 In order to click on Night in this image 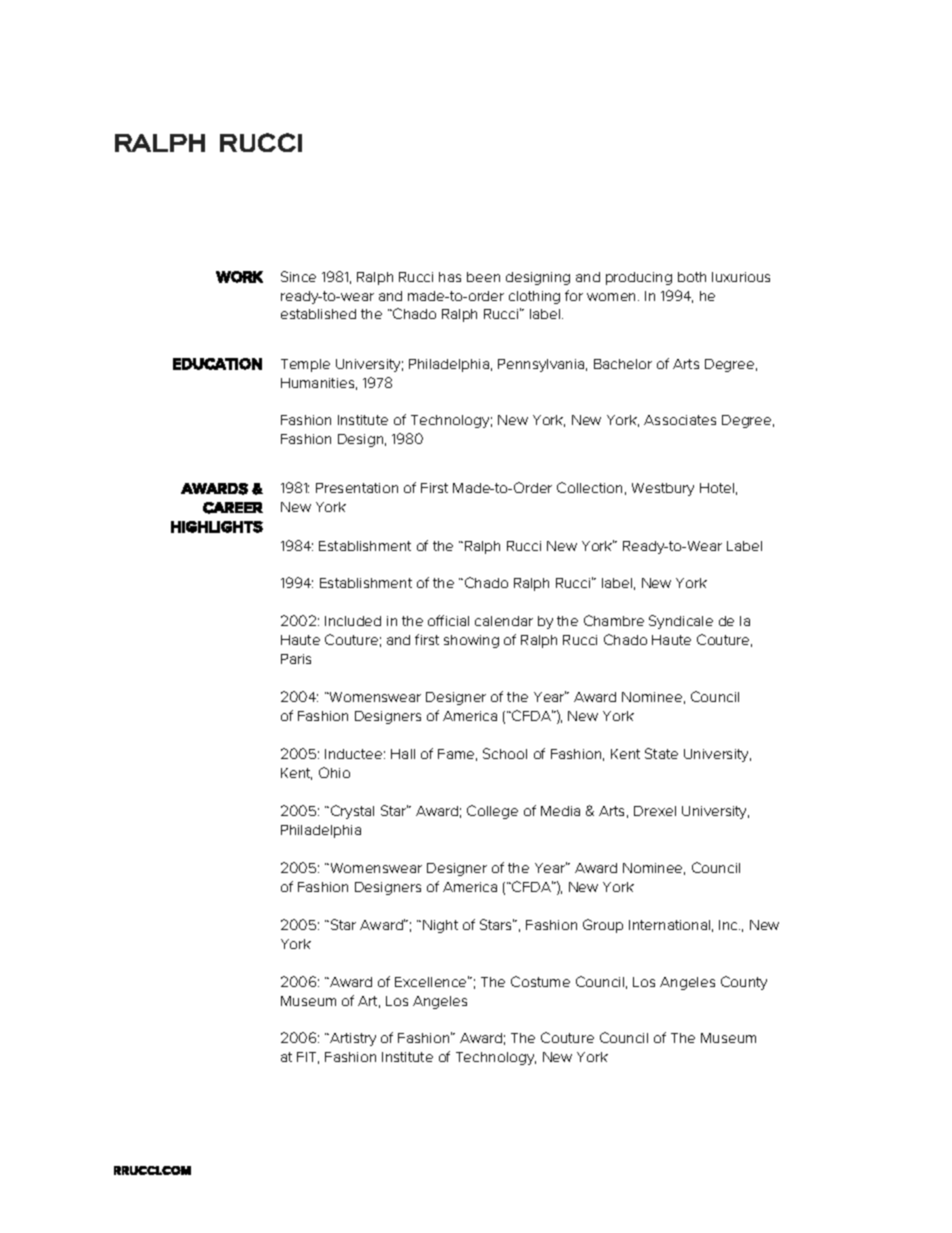, I will do `click(440, 926)`.
